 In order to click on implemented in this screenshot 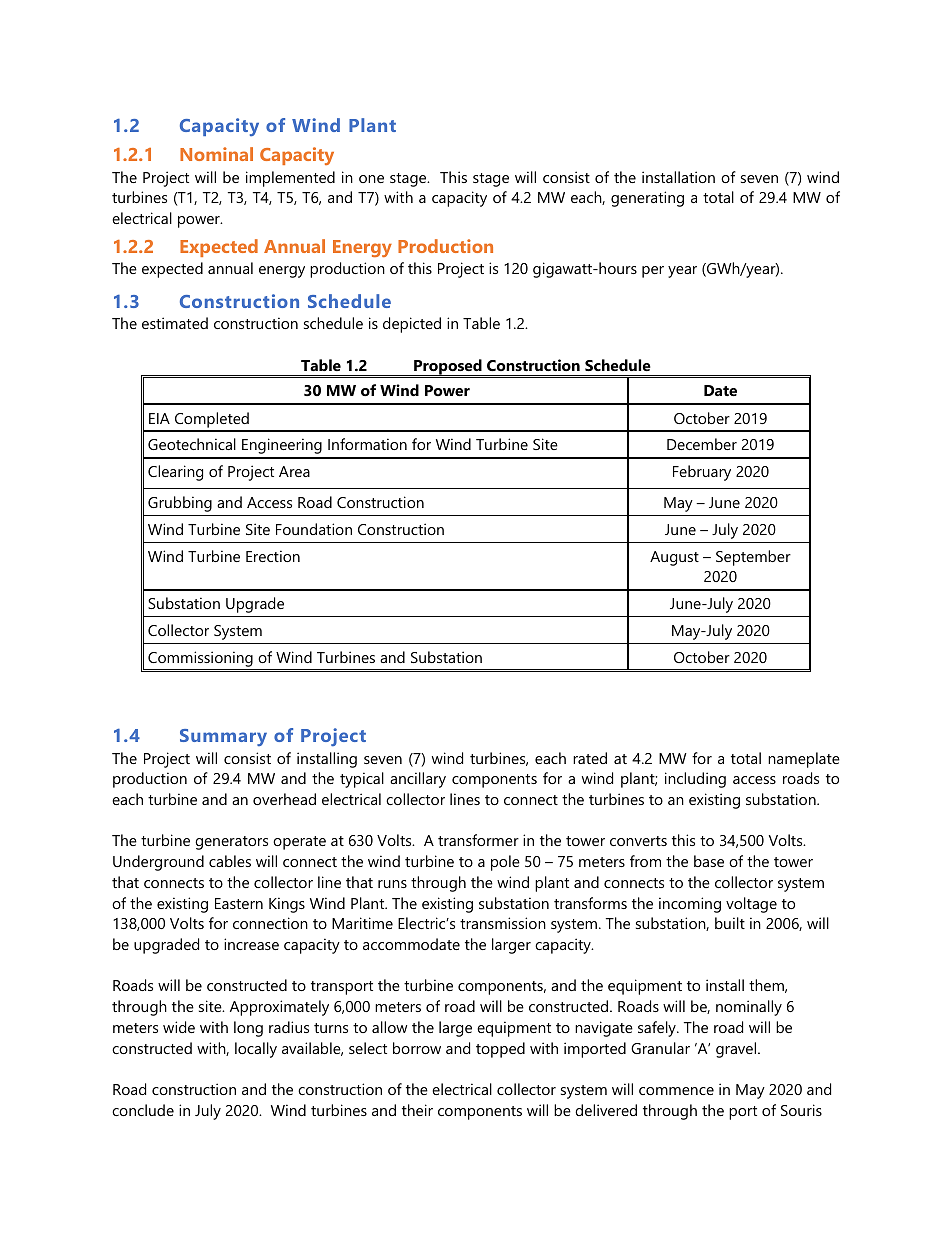, I will do `click(290, 179)`.
